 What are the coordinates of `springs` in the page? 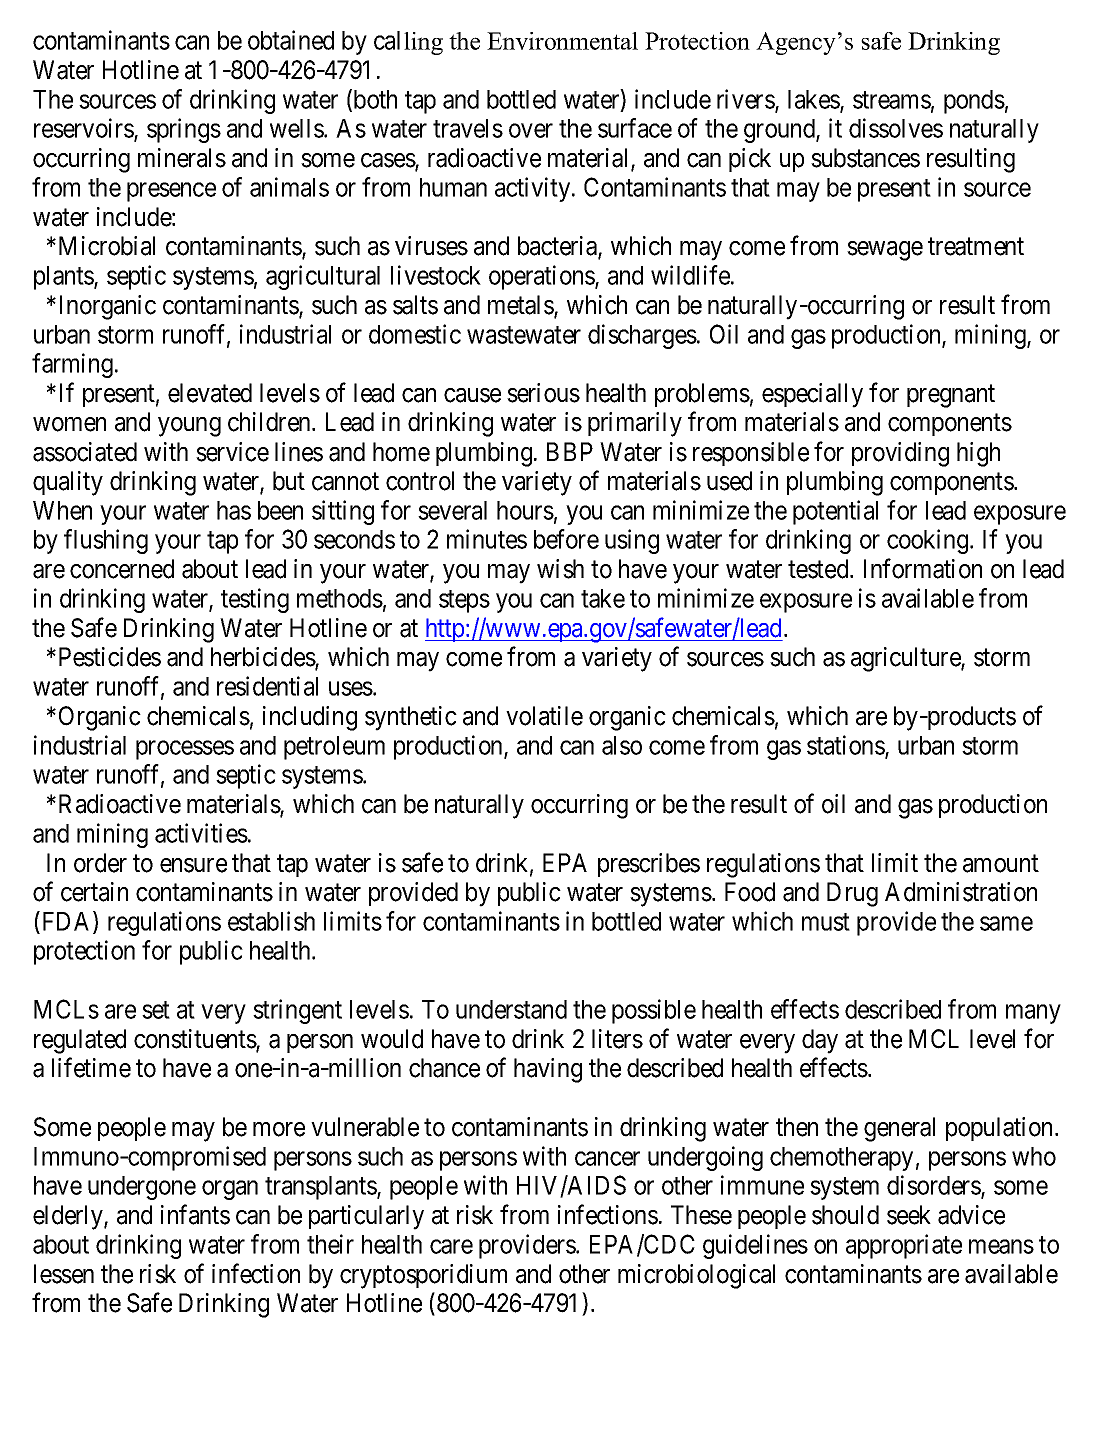 It's located at (184, 130).
